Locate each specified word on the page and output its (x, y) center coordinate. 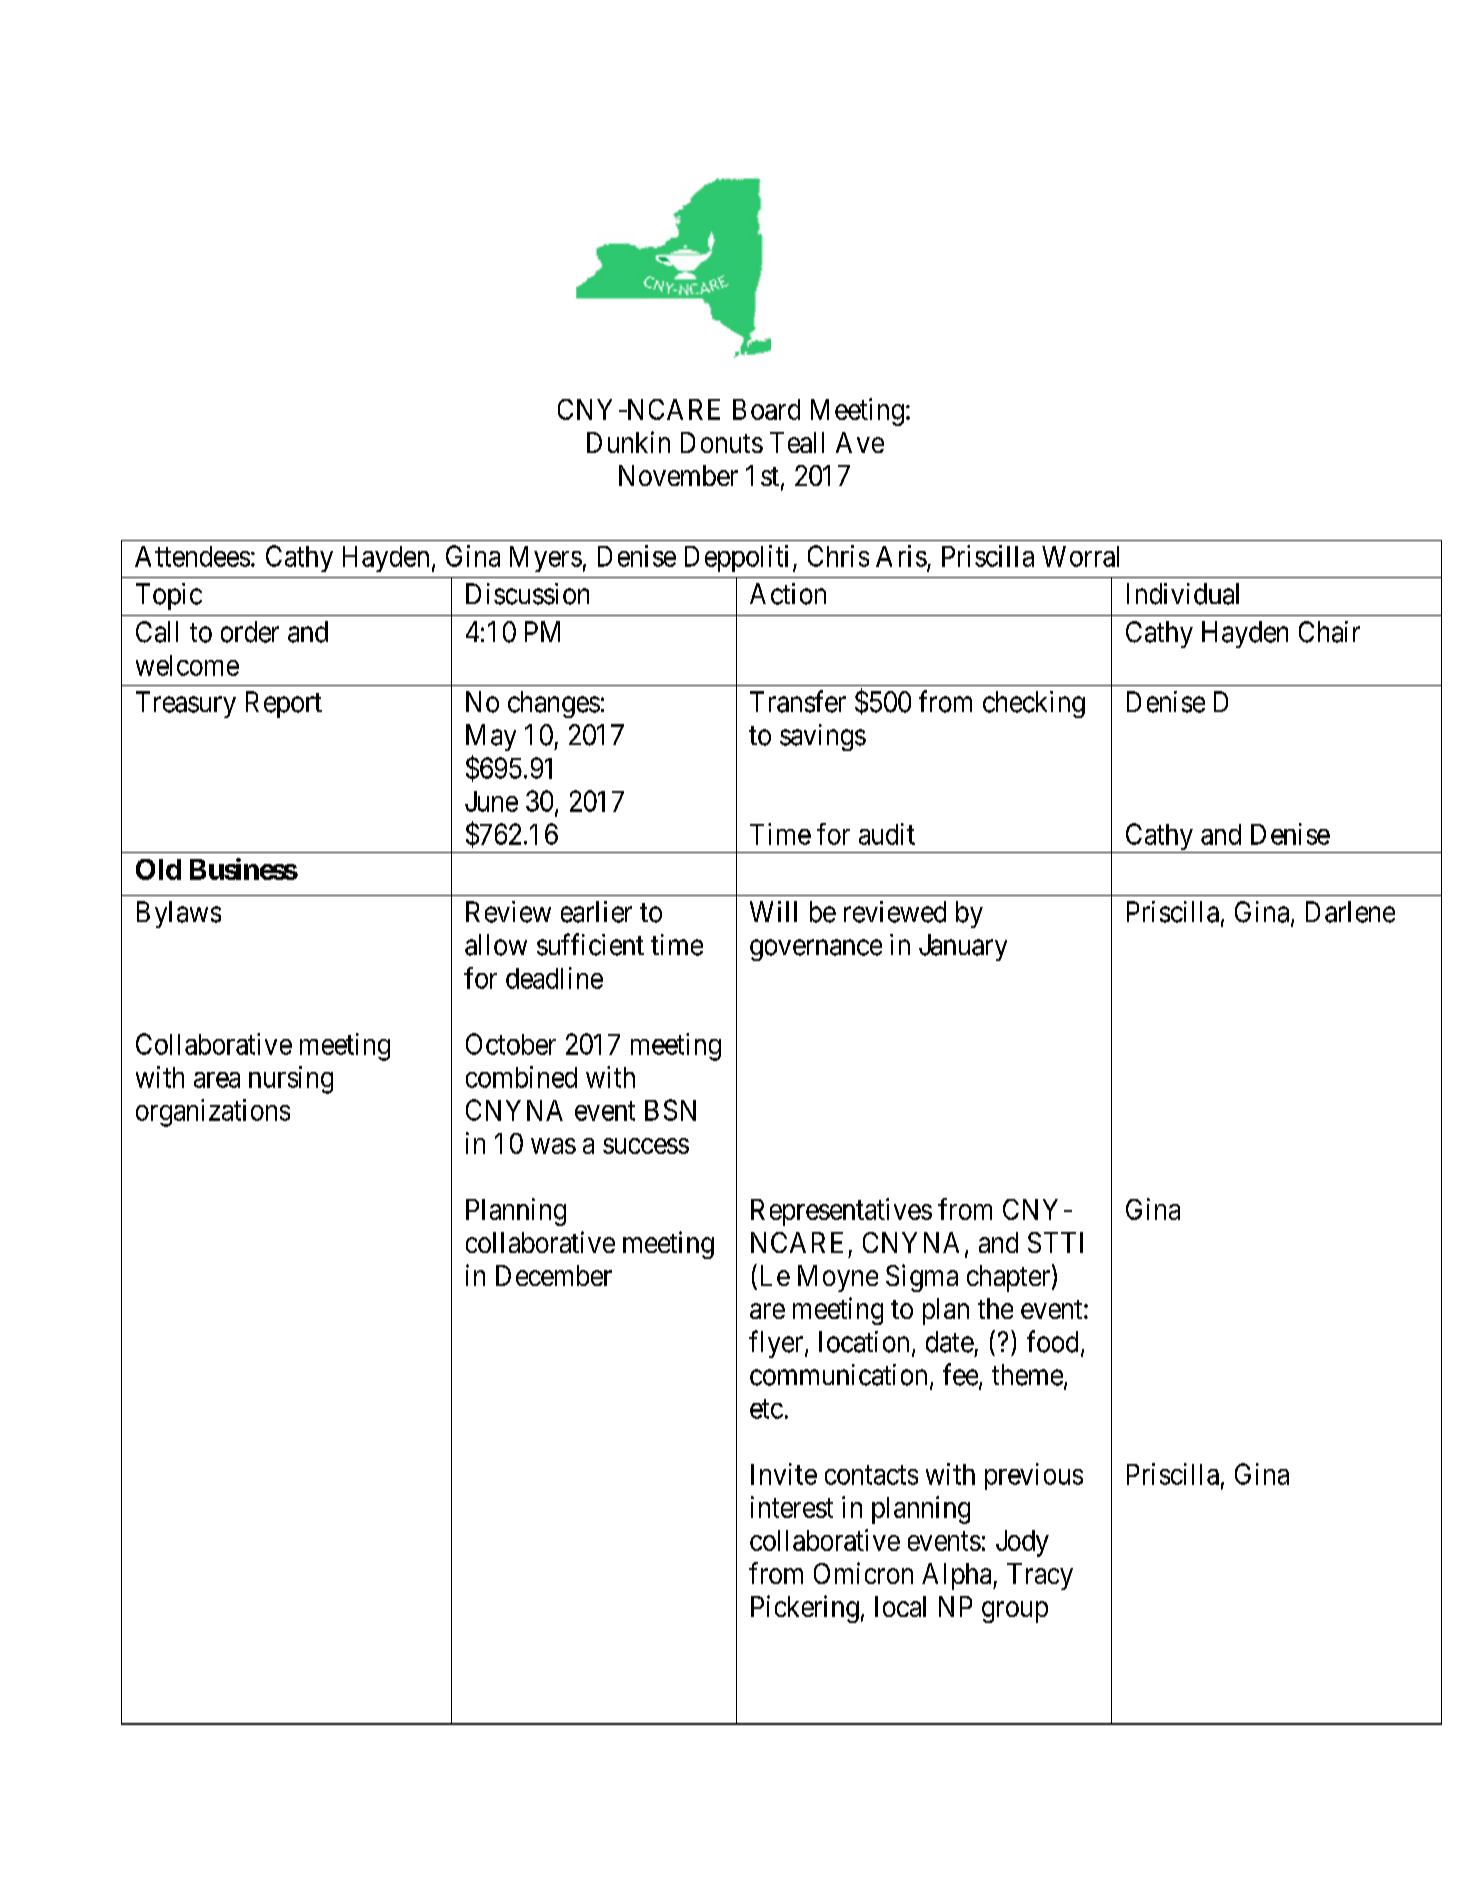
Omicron (863, 1573)
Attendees (192, 556)
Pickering (805, 1609)
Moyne (838, 1278)
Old (158, 869)
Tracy (1040, 1576)
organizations (213, 1113)
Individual (1183, 594)
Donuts (722, 442)
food (1052, 1341)
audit (887, 834)
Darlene (1350, 912)
